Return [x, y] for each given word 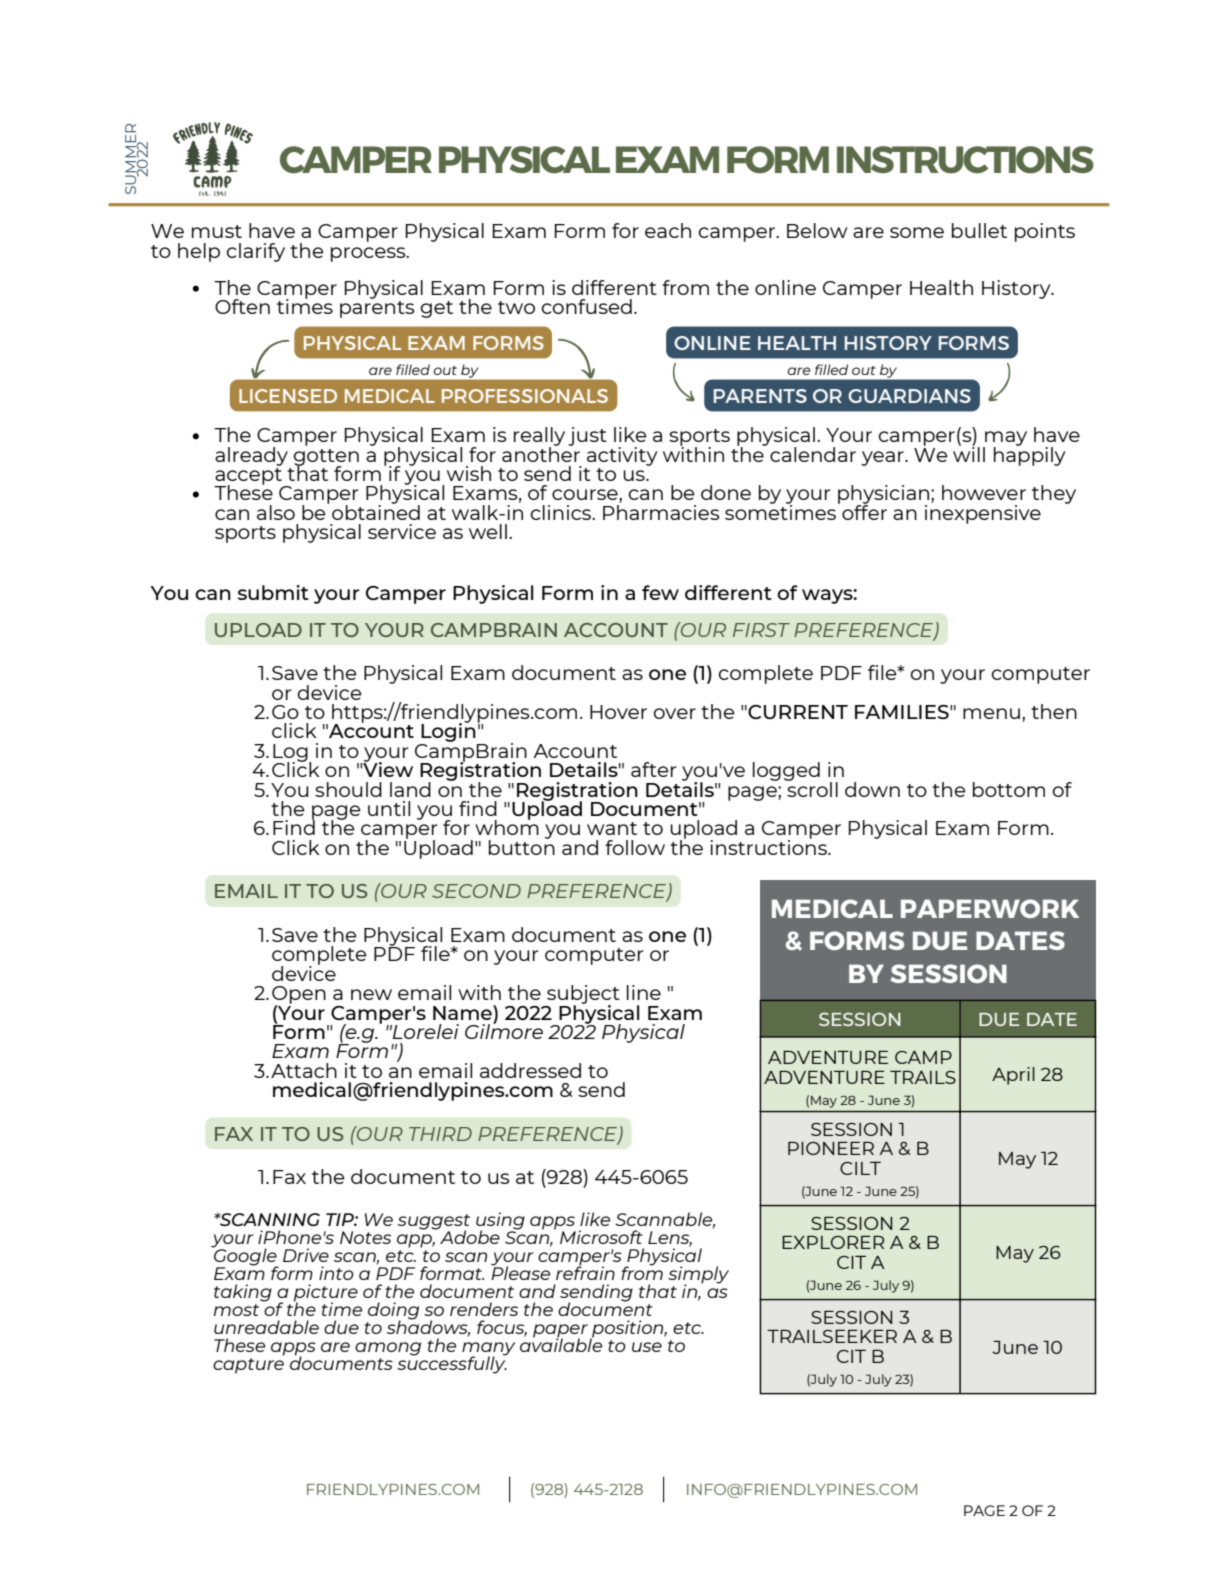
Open [299, 996]
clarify [255, 252]
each [668, 230]
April [1013, 1076]
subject [582, 996]
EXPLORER [833, 1242]
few [660, 592]
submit [273, 592]
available [561, 1344]
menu [991, 713]
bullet [979, 230]
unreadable [266, 1327]
